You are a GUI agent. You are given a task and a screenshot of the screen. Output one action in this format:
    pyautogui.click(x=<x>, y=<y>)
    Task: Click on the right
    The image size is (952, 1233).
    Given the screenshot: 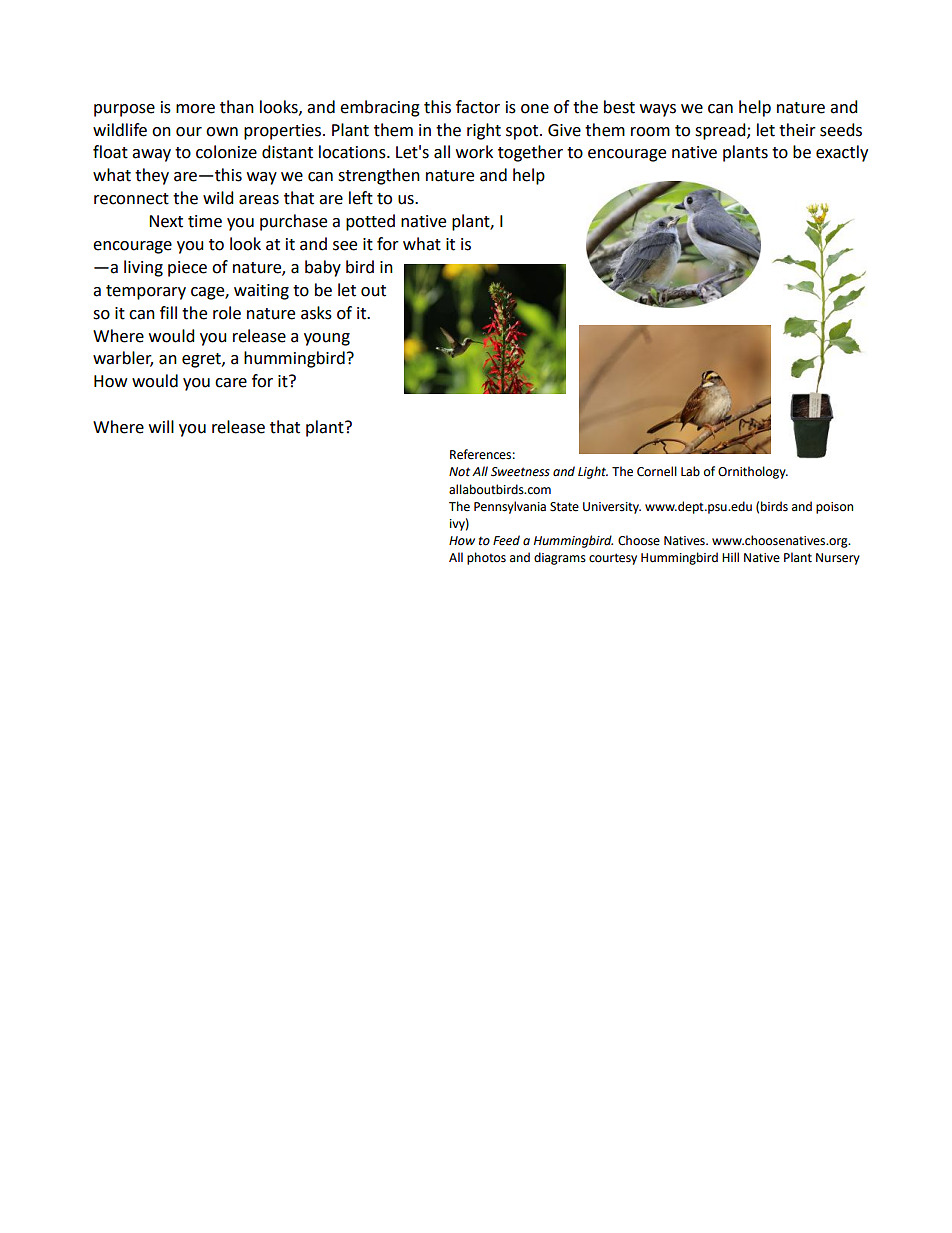 What is the action you would take?
    pyautogui.click(x=484, y=131)
